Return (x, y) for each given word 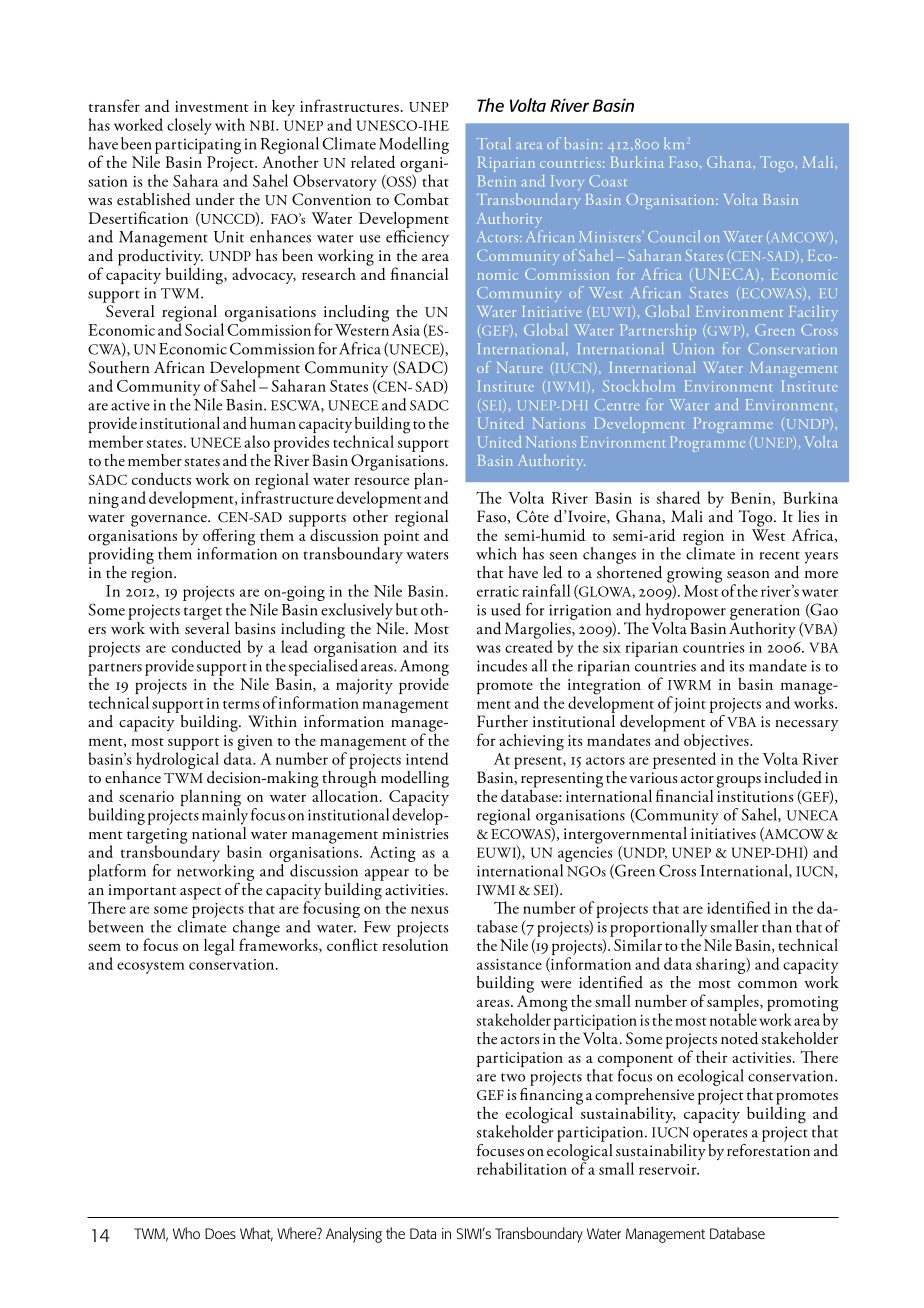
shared (678, 497)
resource (381, 481)
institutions (755, 796)
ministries (415, 834)
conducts (161, 478)
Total (493, 143)
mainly (225, 815)
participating (198, 146)
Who (186, 1233)
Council (674, 236)
